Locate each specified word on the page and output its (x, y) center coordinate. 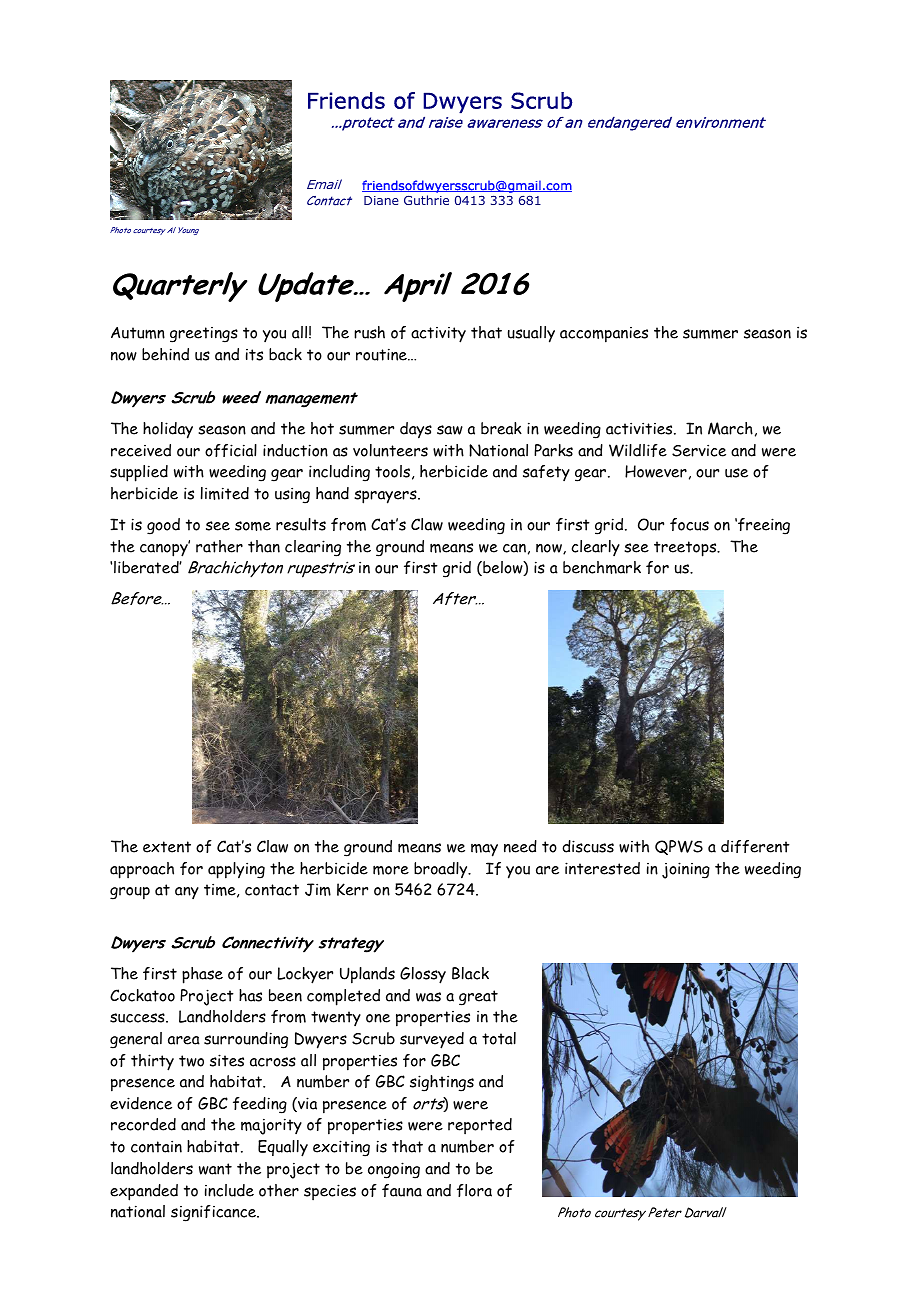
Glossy (423, 975)
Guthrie (426, 200)
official (231, 450)
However (656, 471)
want (215, 1169)
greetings (204, 335)
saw (450, 430)
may (484, 850)
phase (202, 975)
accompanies (604, 335)
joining (686, 870)
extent (167, 847)
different (755, 846)
